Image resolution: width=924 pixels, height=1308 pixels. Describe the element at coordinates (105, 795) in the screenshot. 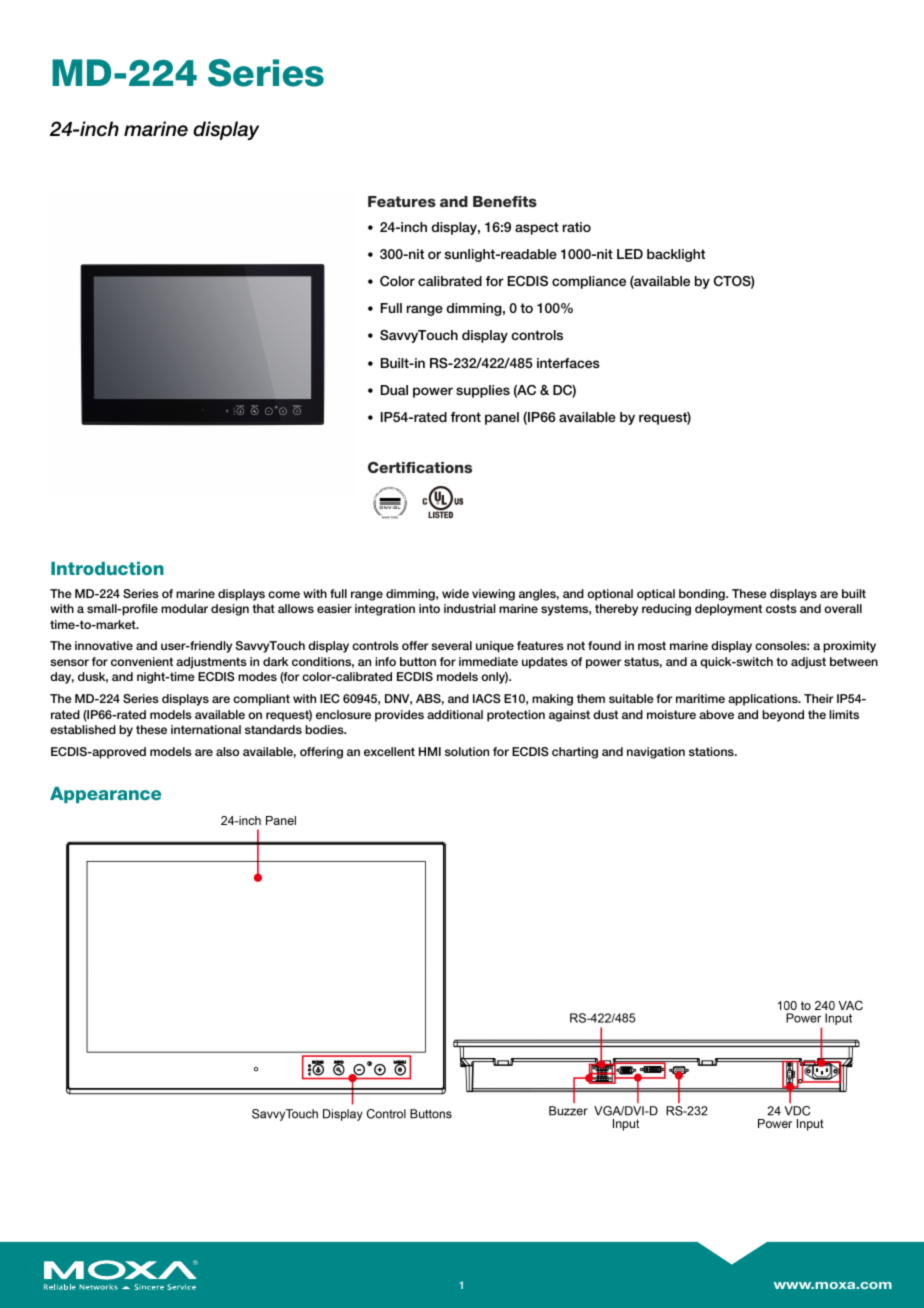

I see `Appearance` at that location.
